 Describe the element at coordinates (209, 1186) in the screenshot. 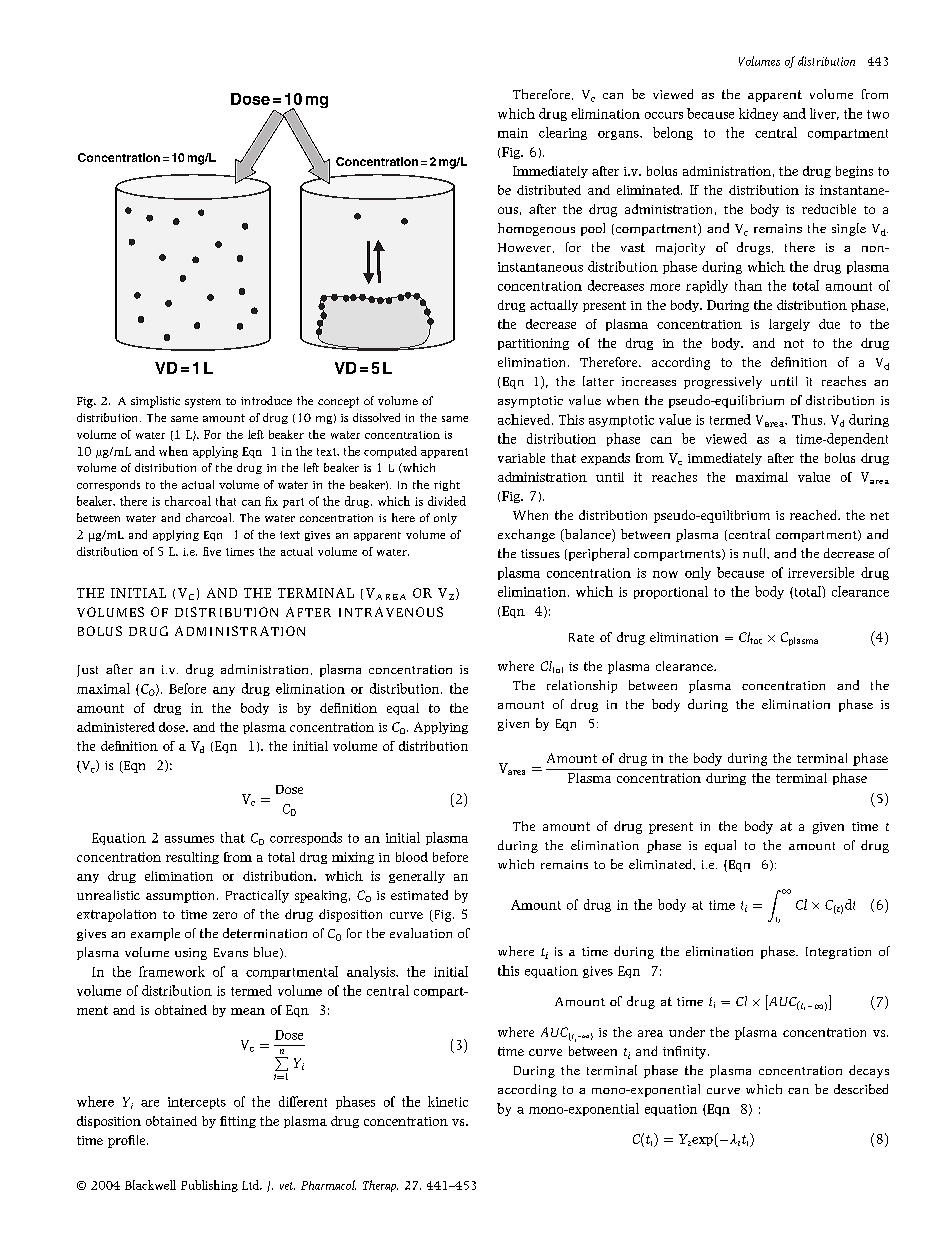

I see `Publishing` at that location.
